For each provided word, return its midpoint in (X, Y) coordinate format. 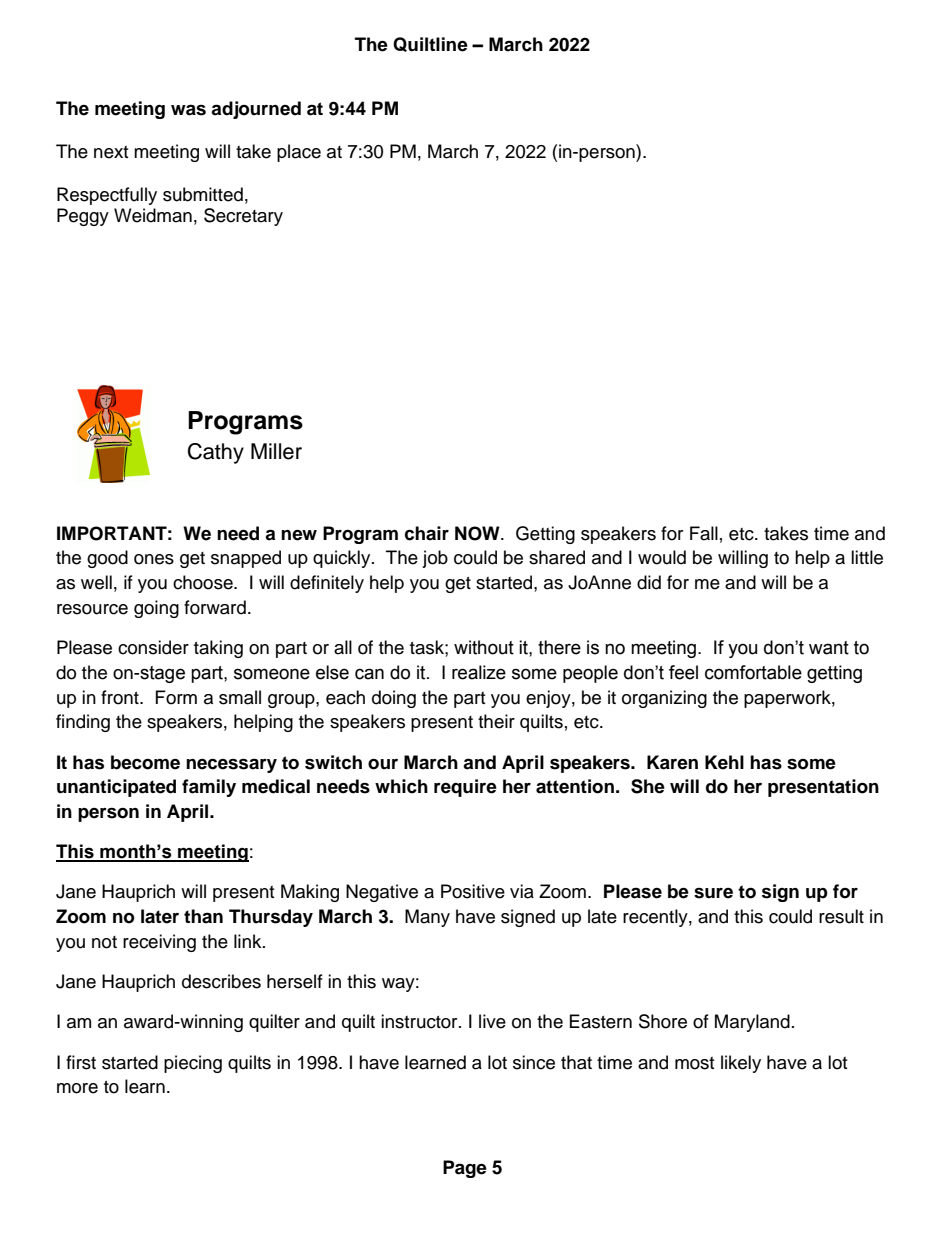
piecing (193, 1064)
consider (153, 647)
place (299, 153)
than (203, 916)
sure (713, 893)
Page (465, 1169)
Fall (704, 533)
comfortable (753, 672)
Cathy (216, 453)
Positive (473, 891)
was (188, 110)
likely (741, 1064)
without (484, 647)
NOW (478, 533)
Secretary (243, 217)
